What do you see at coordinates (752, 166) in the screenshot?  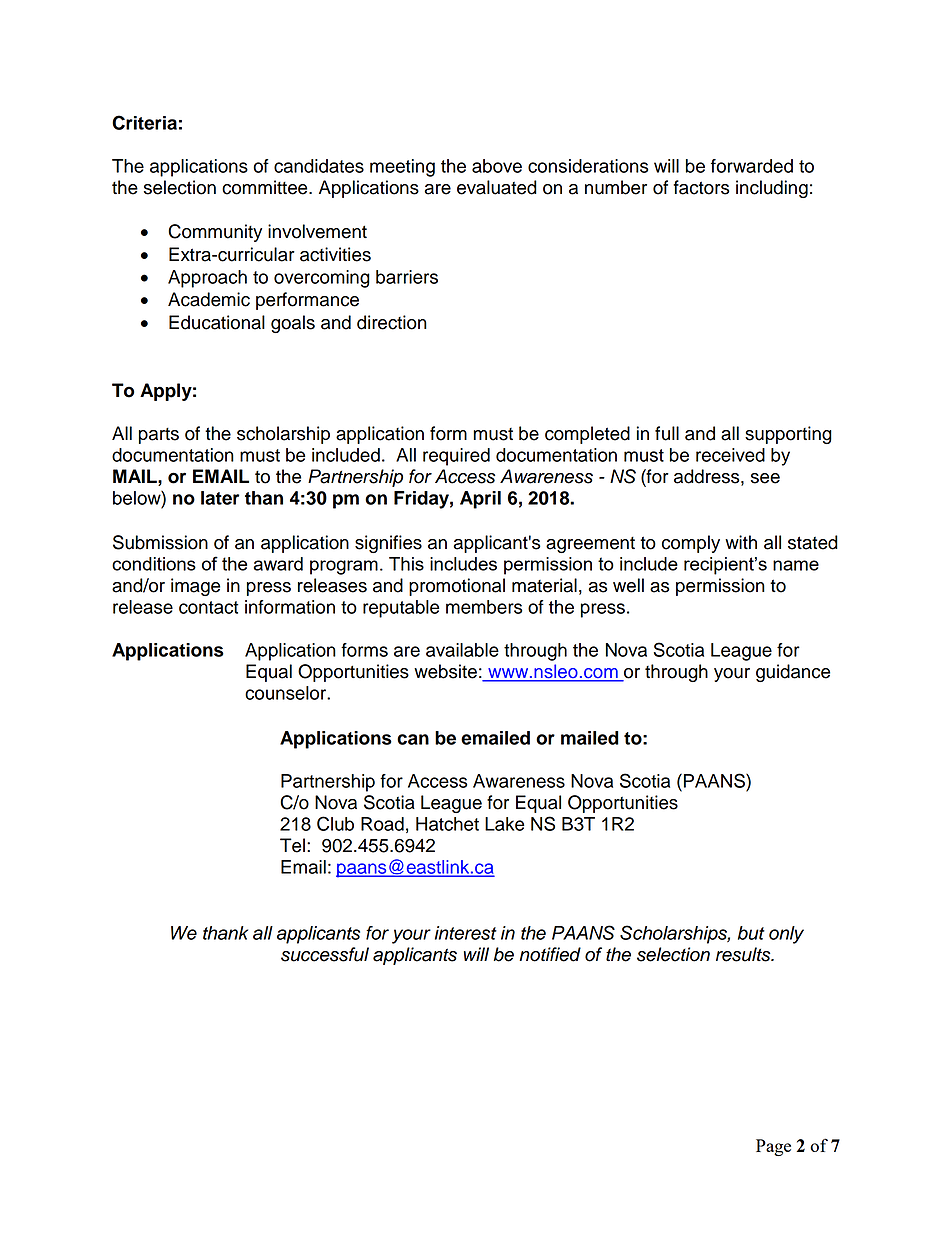 I see `forwarded` at bounding box center [752, 166].
